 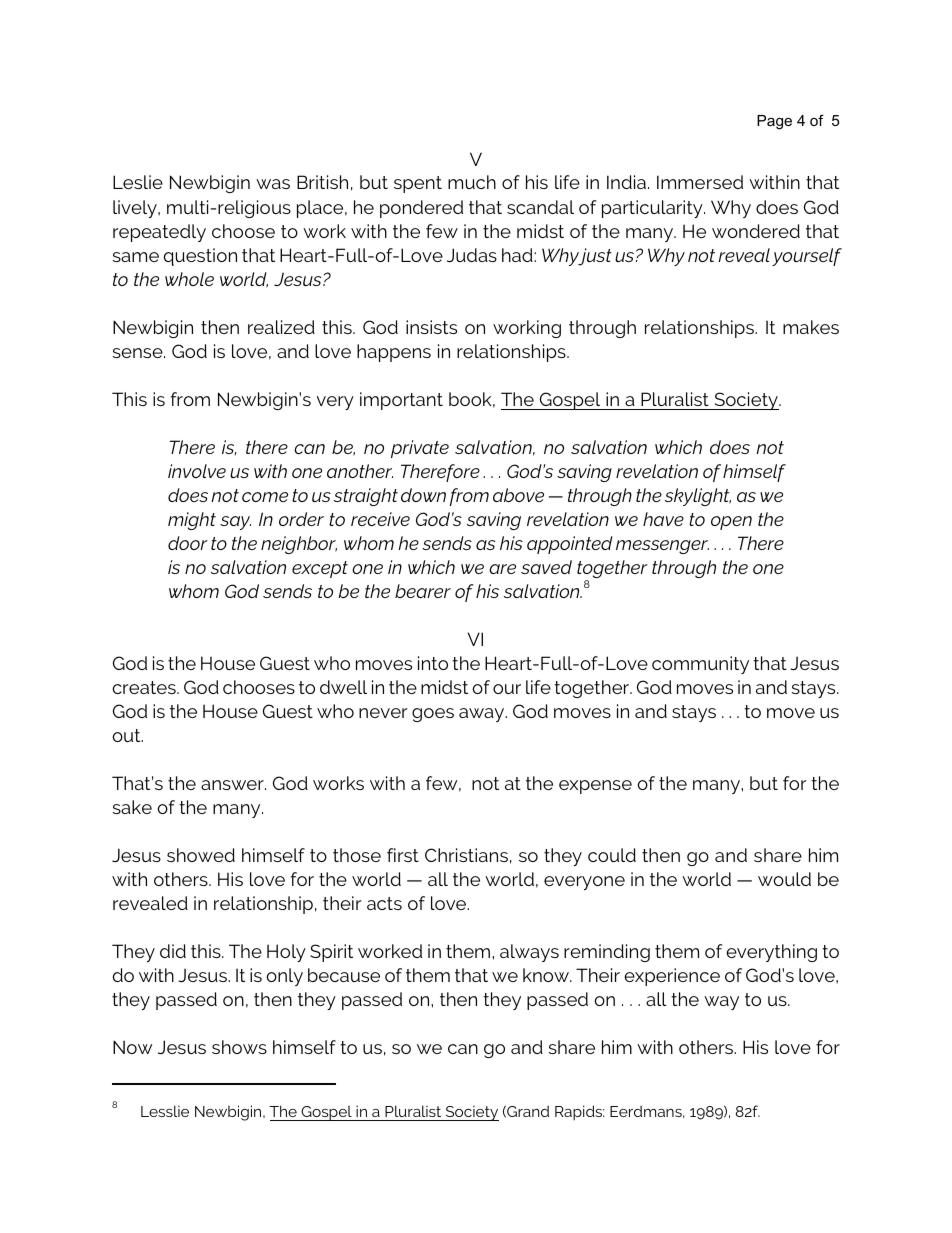 I want to click on important, so click(x=401, y=401).
